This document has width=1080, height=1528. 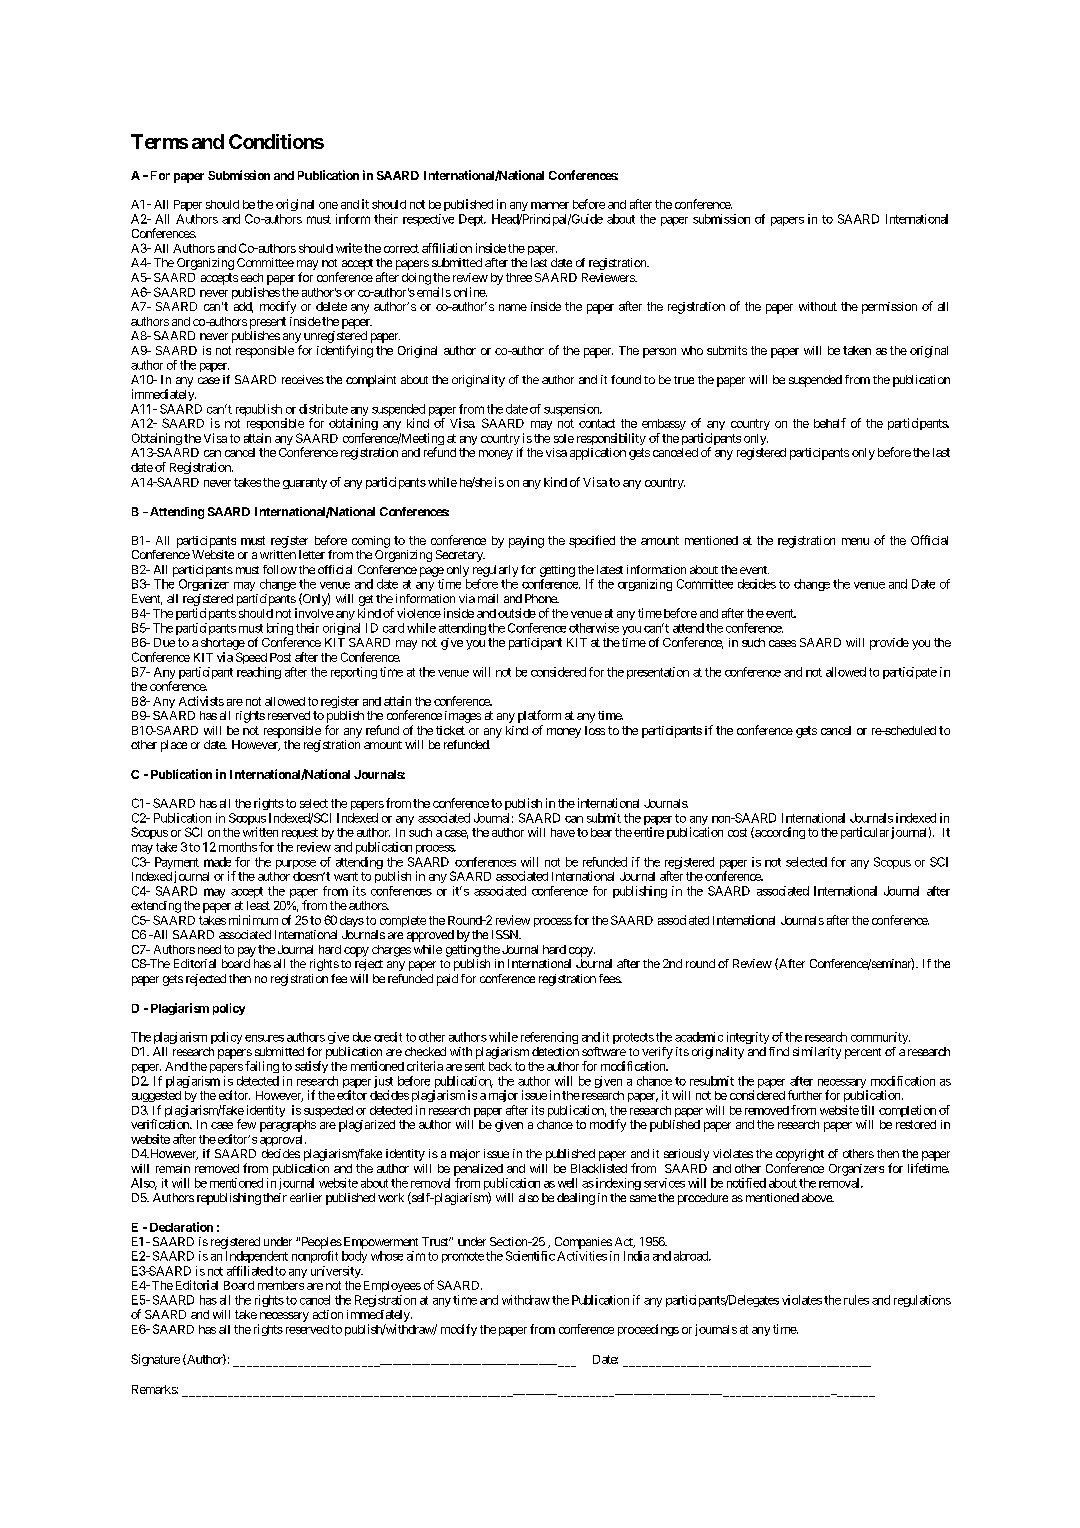 What do you see at coordinates (863, 833) in the document?
I see `particular` at bounding box center [863, 833].
